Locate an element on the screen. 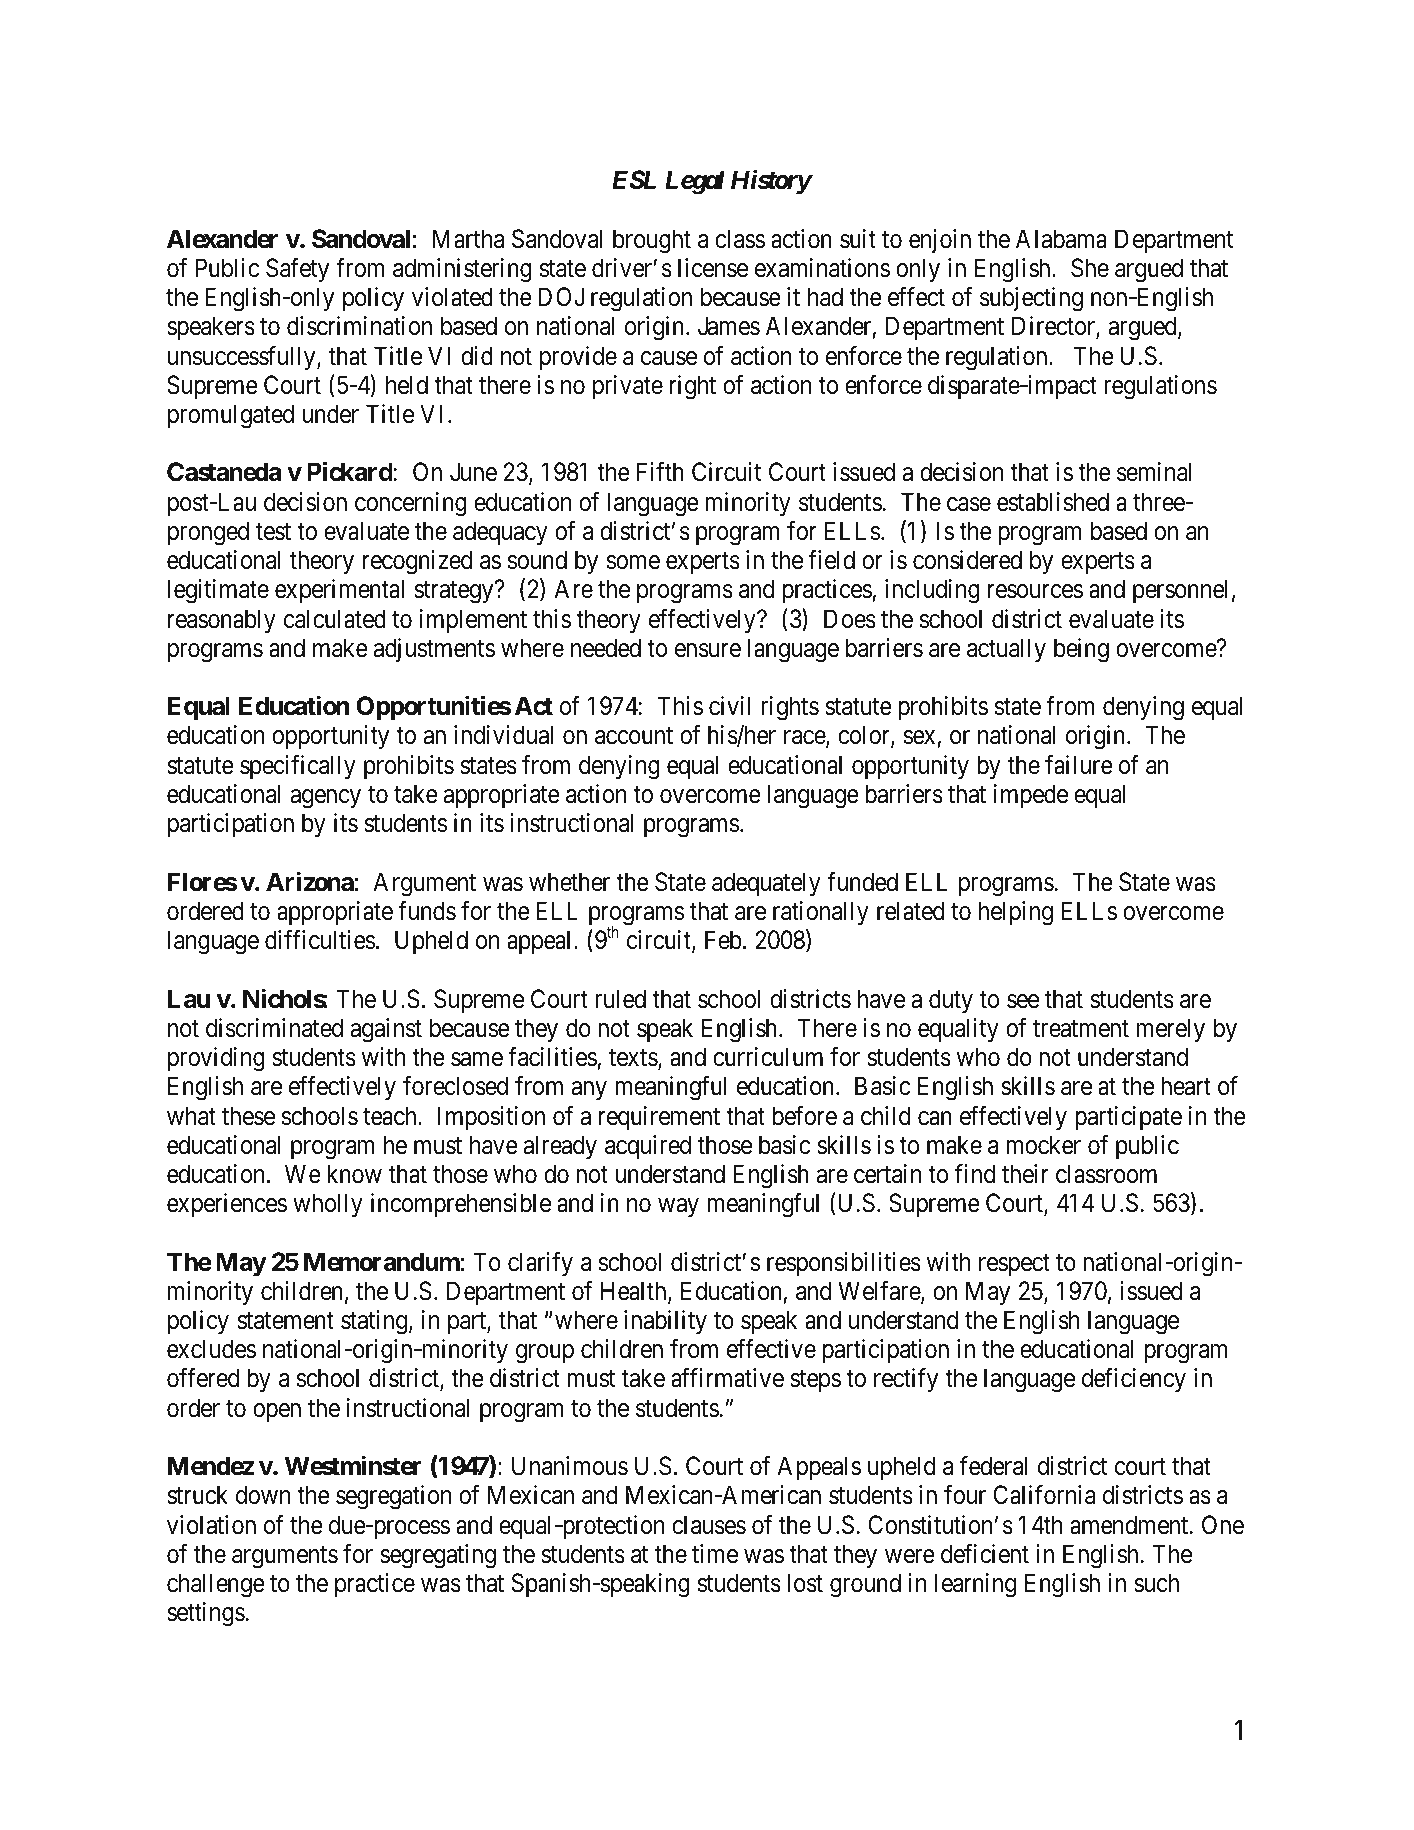 Image resolution: width=1414 pixels, height=1830 pixels. Safety is located at coordinates (297, 270).
